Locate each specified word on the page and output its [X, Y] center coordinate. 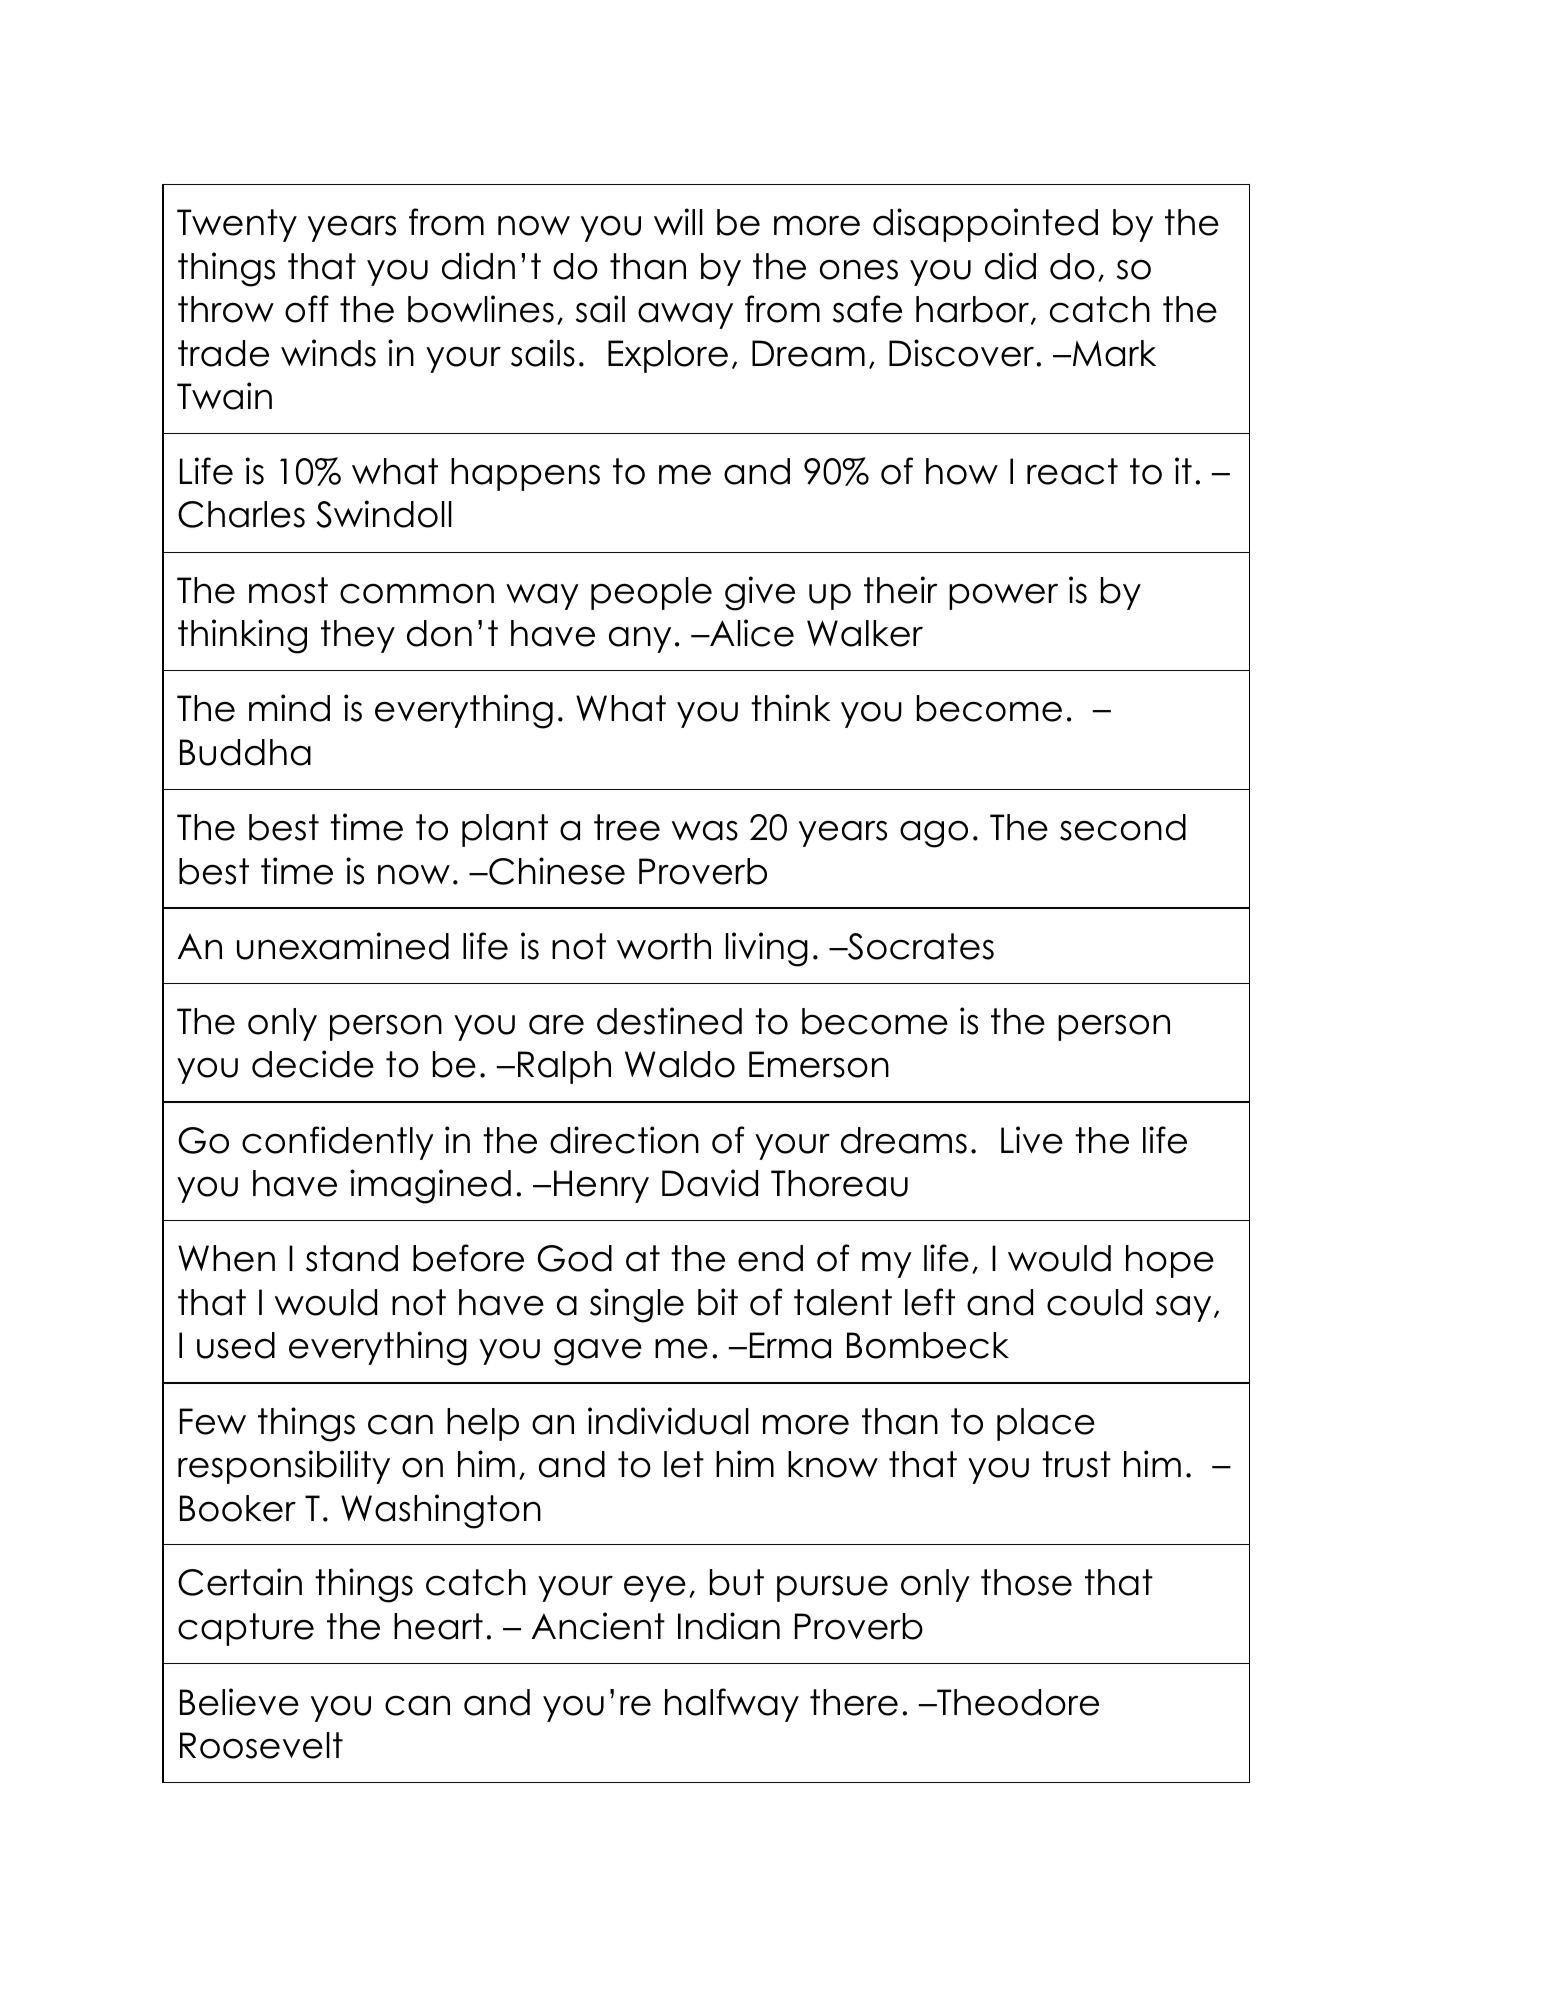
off [307, 309]
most [288, 590]
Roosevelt [261, 1745]
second [1123, 827]
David [710, 1183]
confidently [338, 1143]
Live [1032, 1140]
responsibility [284, 1467]
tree [627, 827]
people [651, 593]
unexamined [343, 946]
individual [668, 1421]
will [678, 221]
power [1003, 596]
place [1046, 1424]
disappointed [985, 225]
